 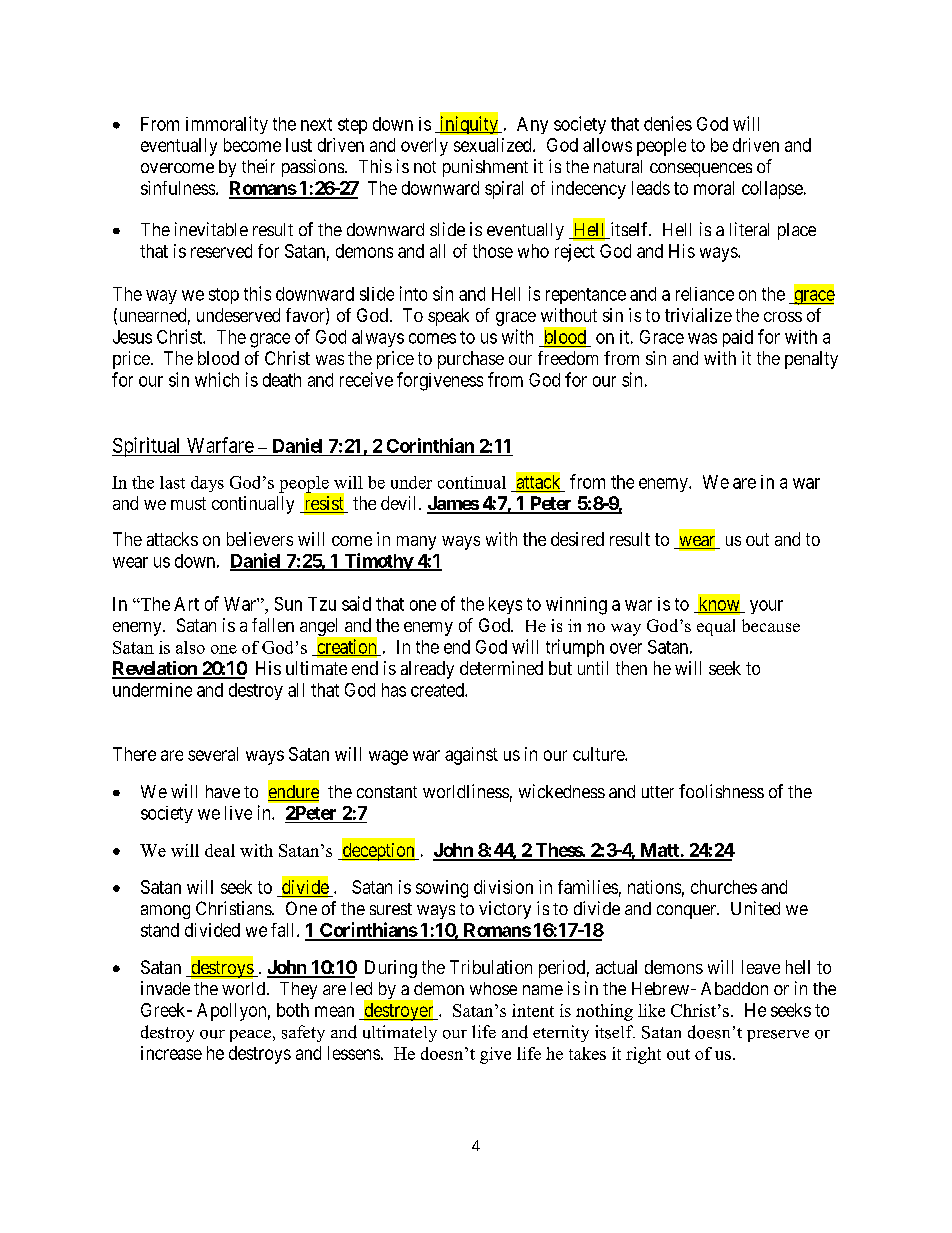 I want to click on determined, so click(x=501, y=668).
